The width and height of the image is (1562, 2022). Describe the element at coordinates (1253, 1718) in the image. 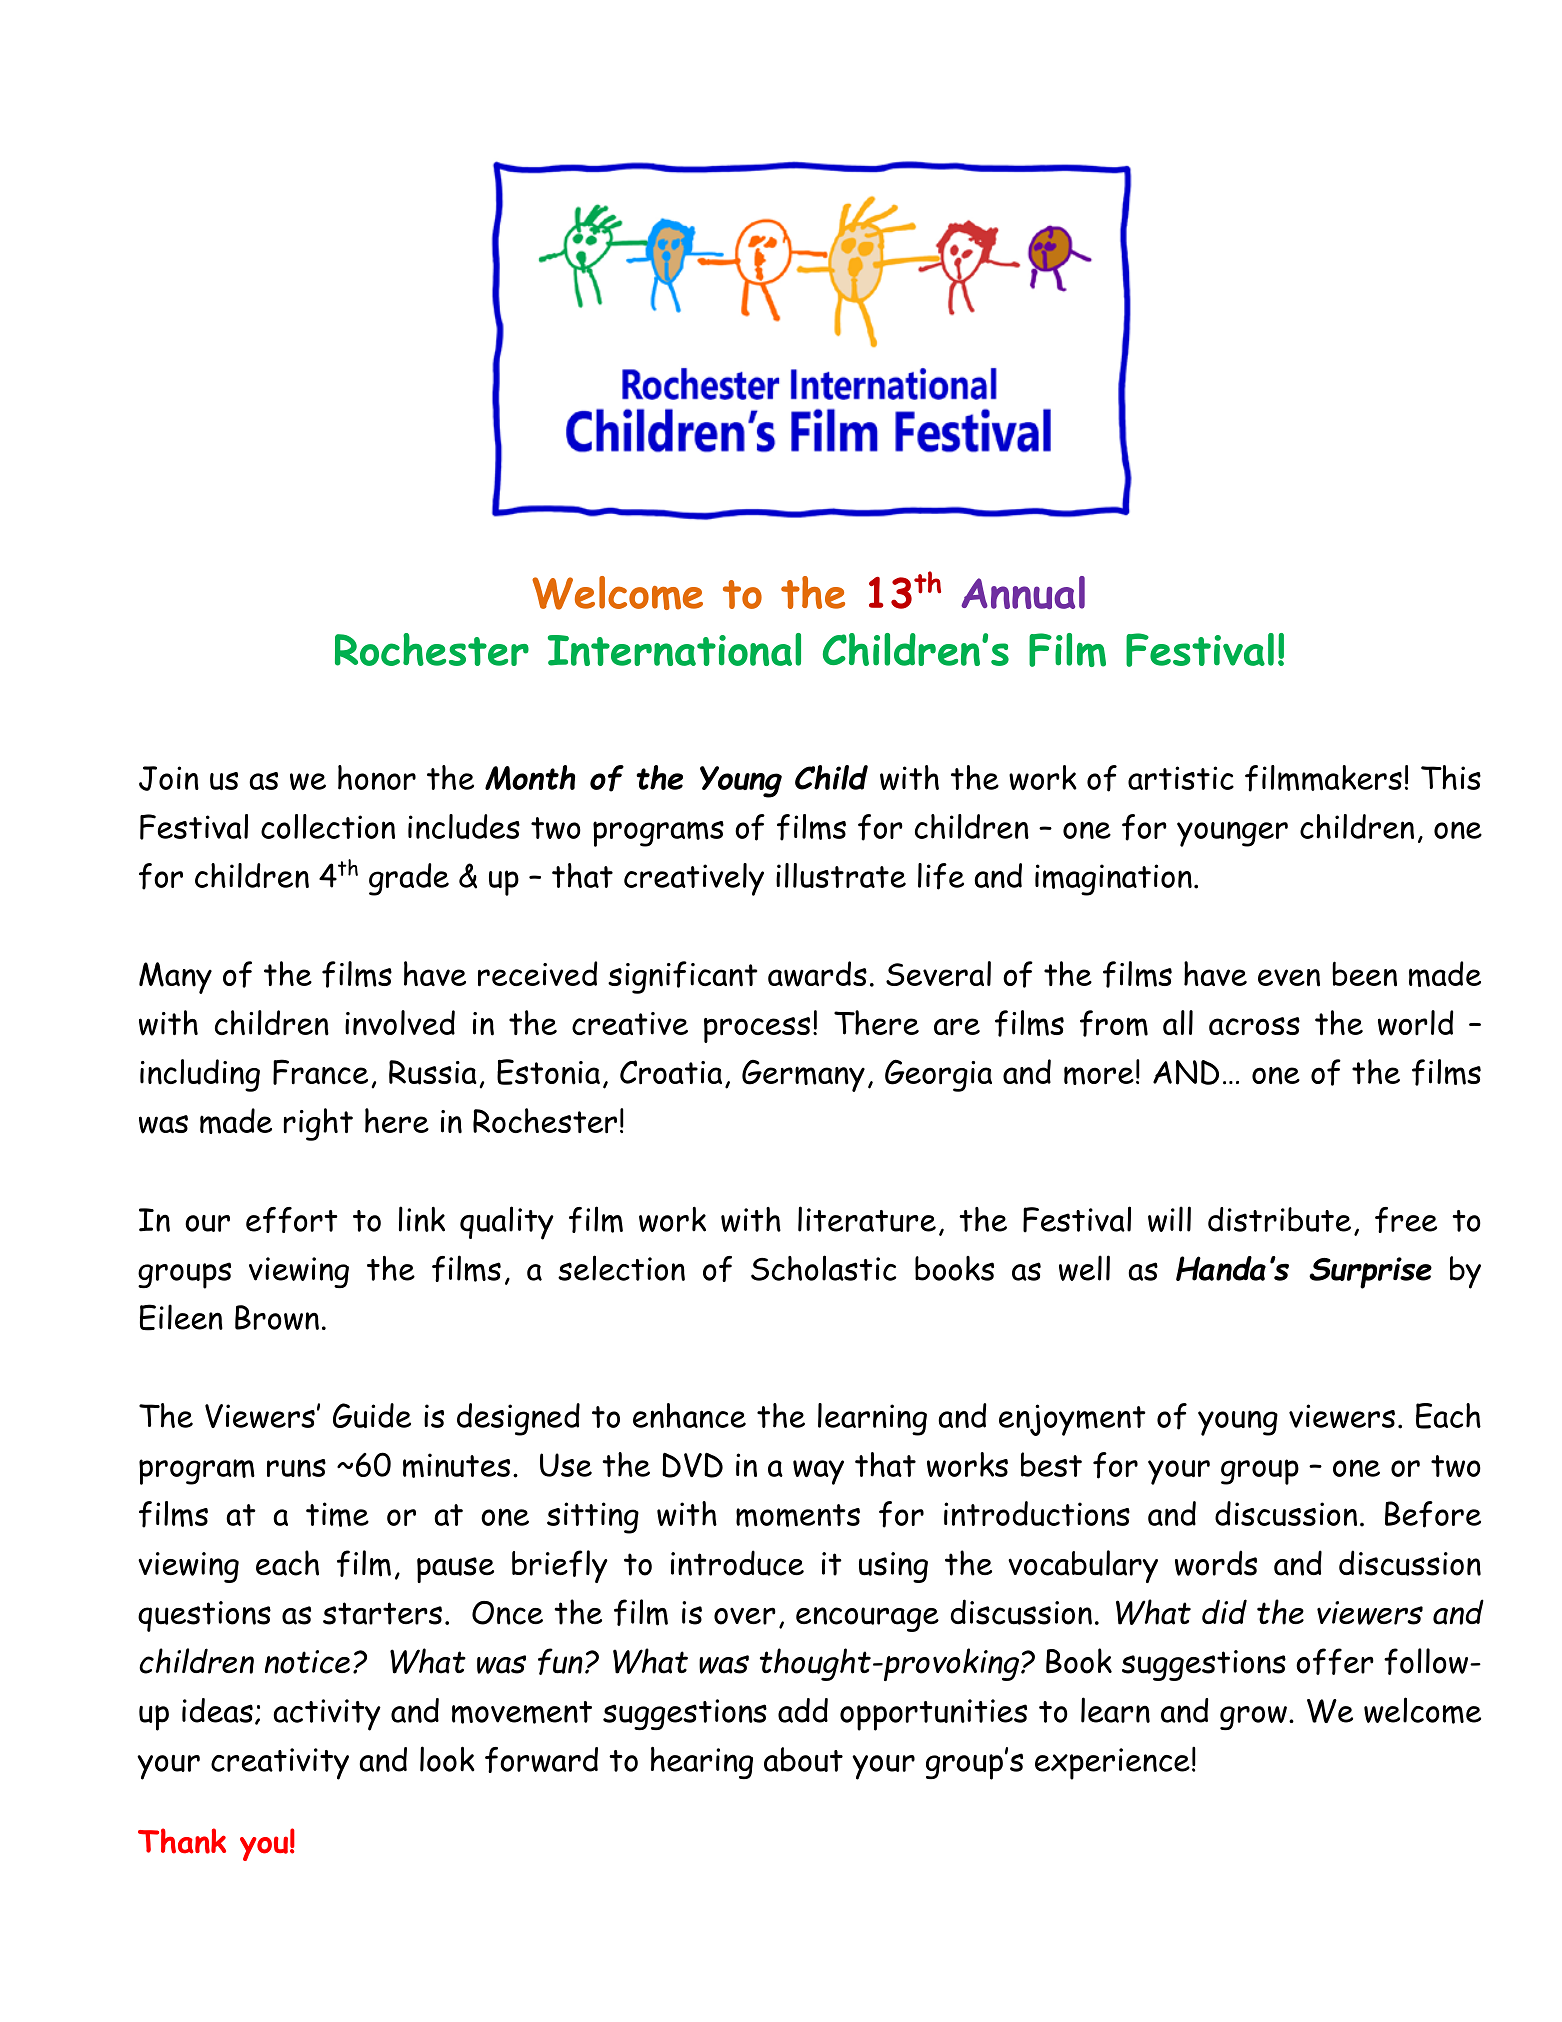

I see `grow` at that location.
